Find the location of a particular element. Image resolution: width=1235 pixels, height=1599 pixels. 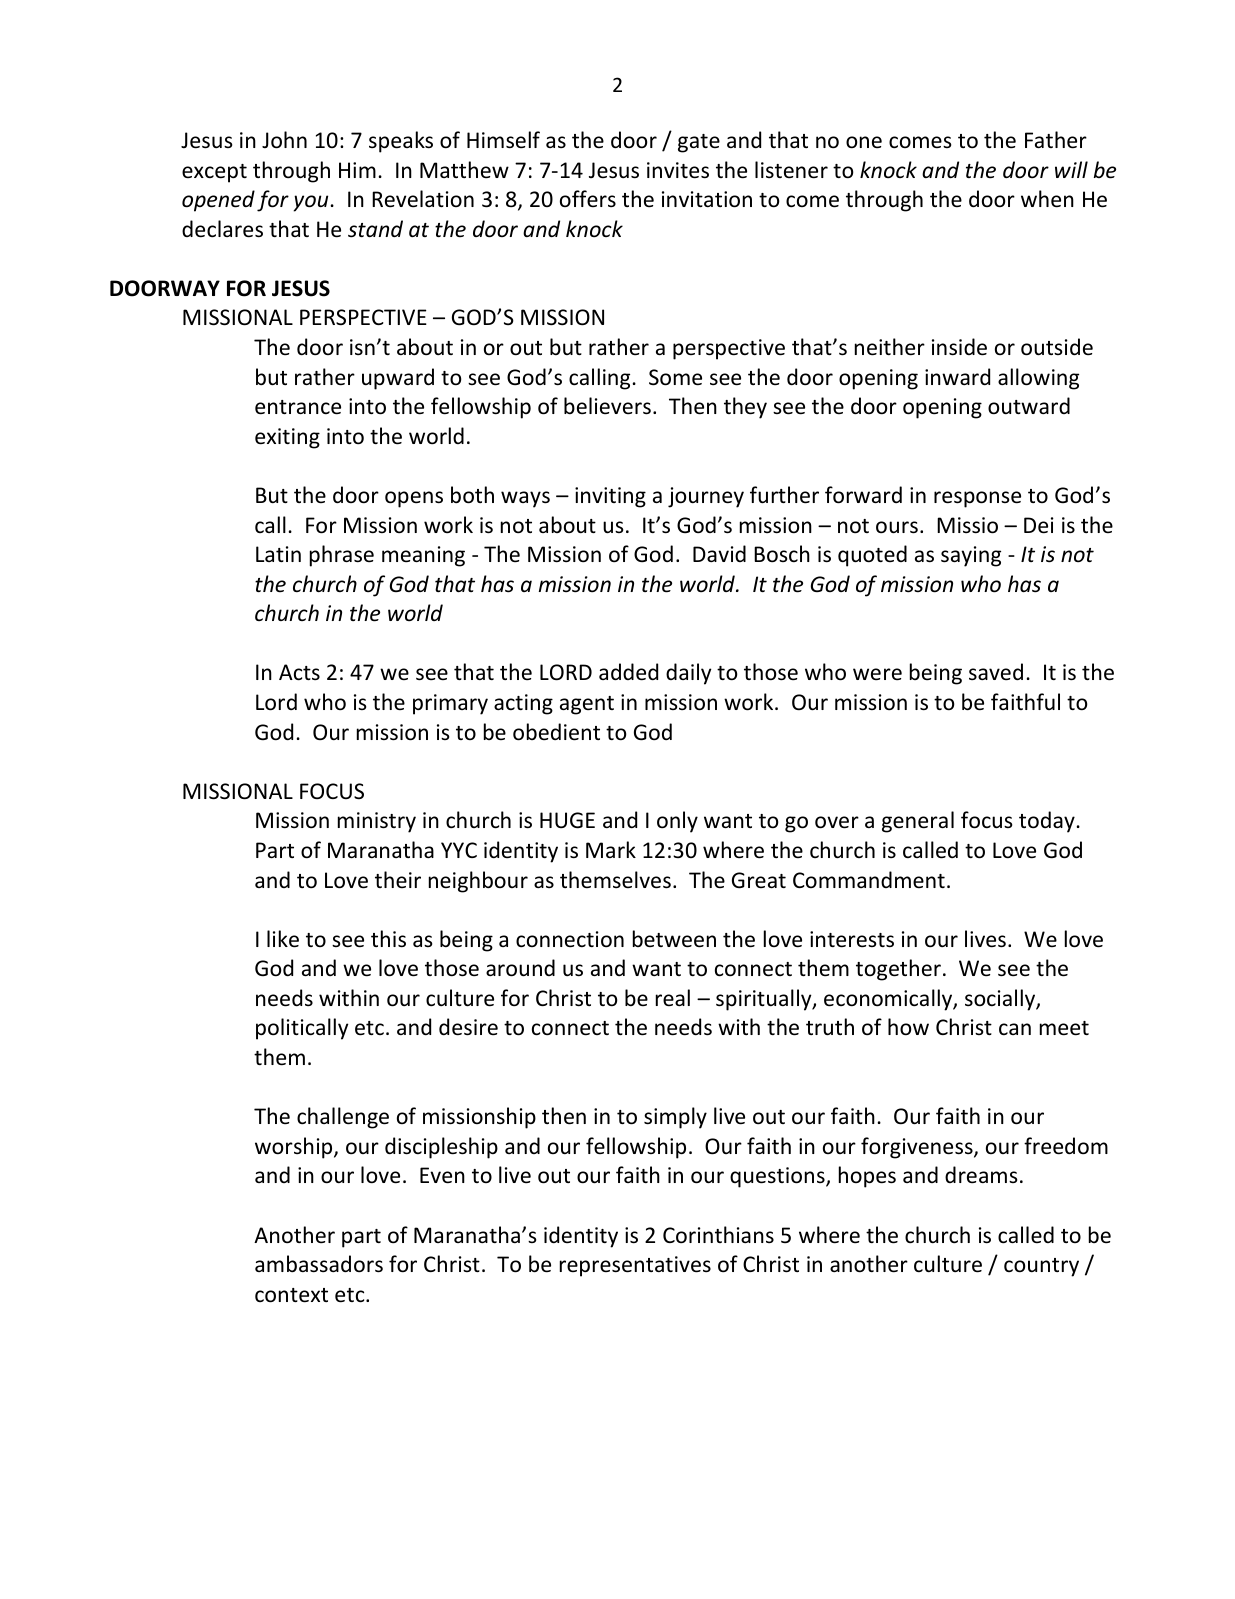

ambassadors is located at coordinates (319, 1264).
